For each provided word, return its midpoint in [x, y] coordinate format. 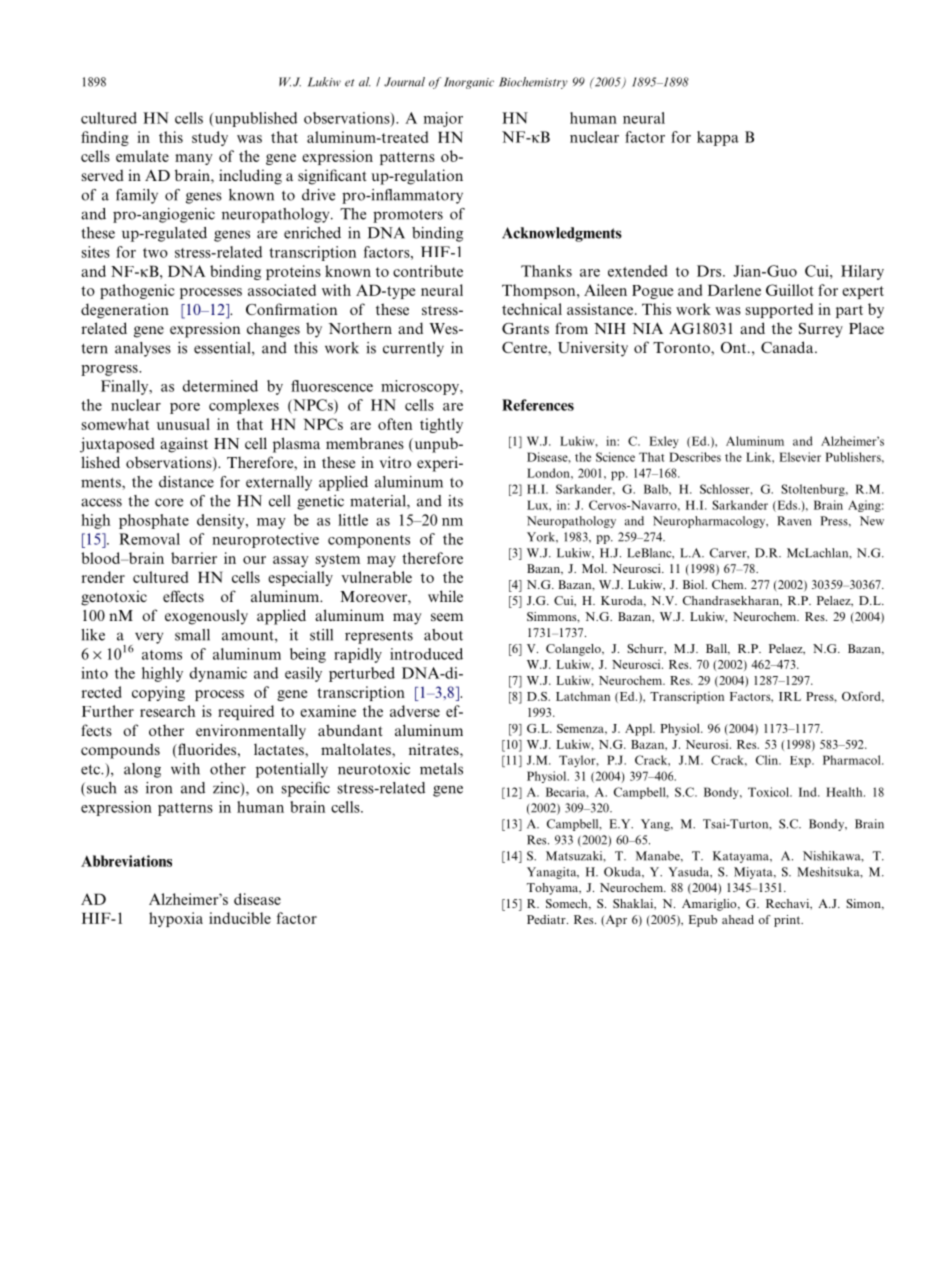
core [169, 502]
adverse [415, 711]
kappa [718, 138]
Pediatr [547, 919]
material [379, 502]
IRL [790, 696]
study [210, 138]
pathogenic [137, 291]
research [168, 711]
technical [532, 309]
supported [779, 310]
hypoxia [176, 919]
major [443, 119]
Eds [787, 506]
